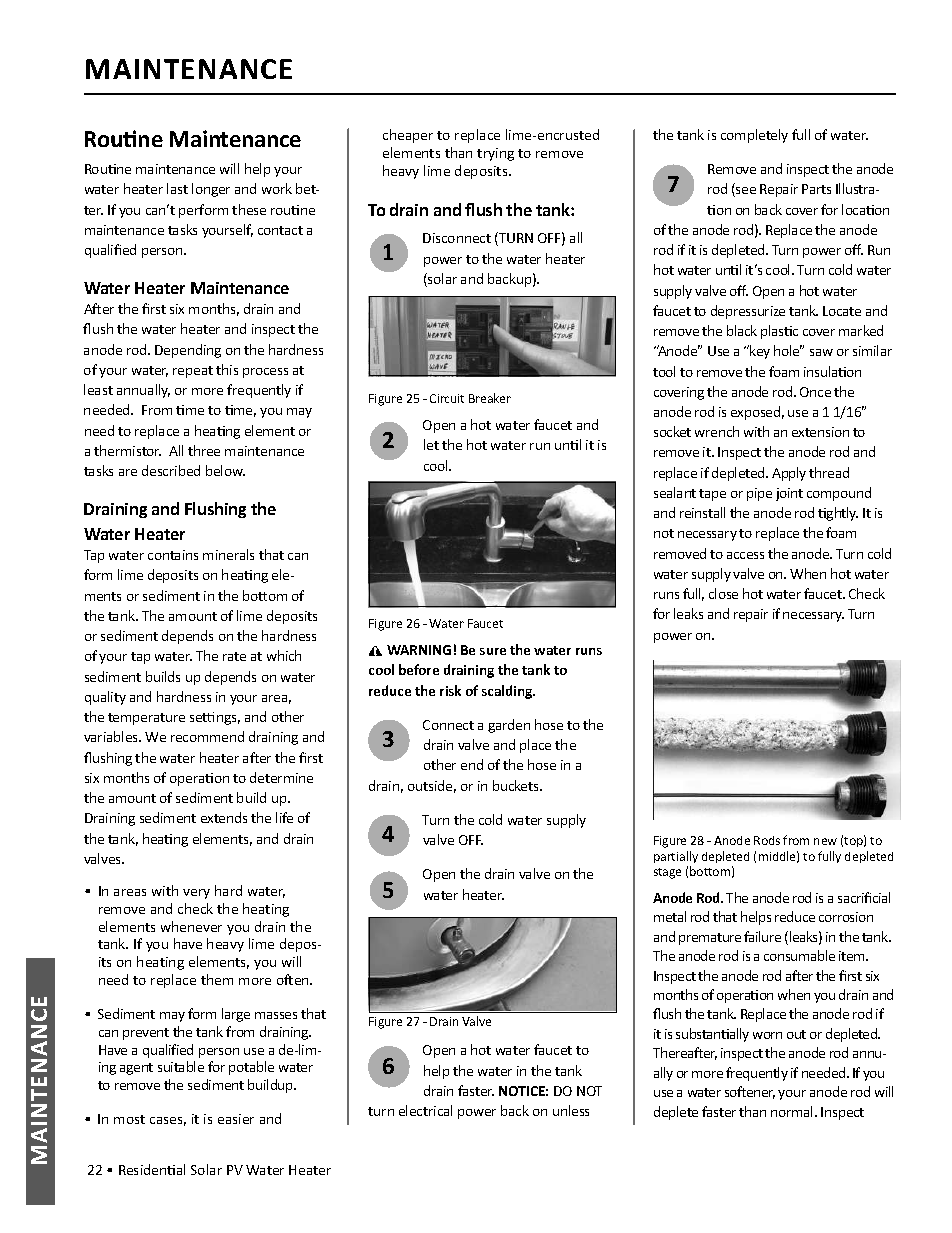 Image resolution: width=952 pixels, height=1233 pixels. What do you see at coordinates (425, 1110) in the image?
I see `electrical` at bounding box center [425, 1110].
